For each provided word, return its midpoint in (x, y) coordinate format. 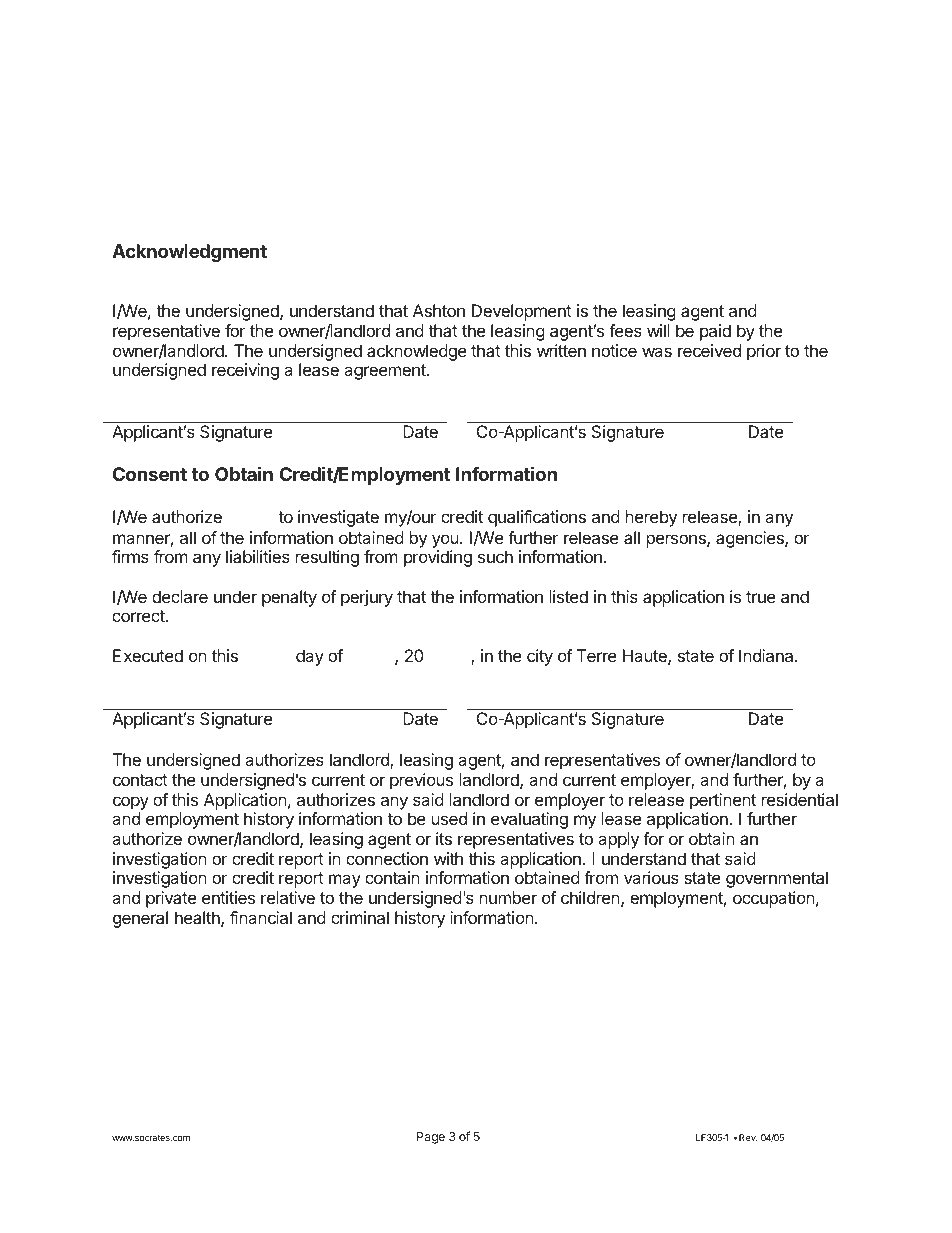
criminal (360, 917)
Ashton (439, 310)
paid (715, 332)
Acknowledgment (189, 253)
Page (431, 1138)
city (540, 657)
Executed (148, 655)
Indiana (767, 655)
